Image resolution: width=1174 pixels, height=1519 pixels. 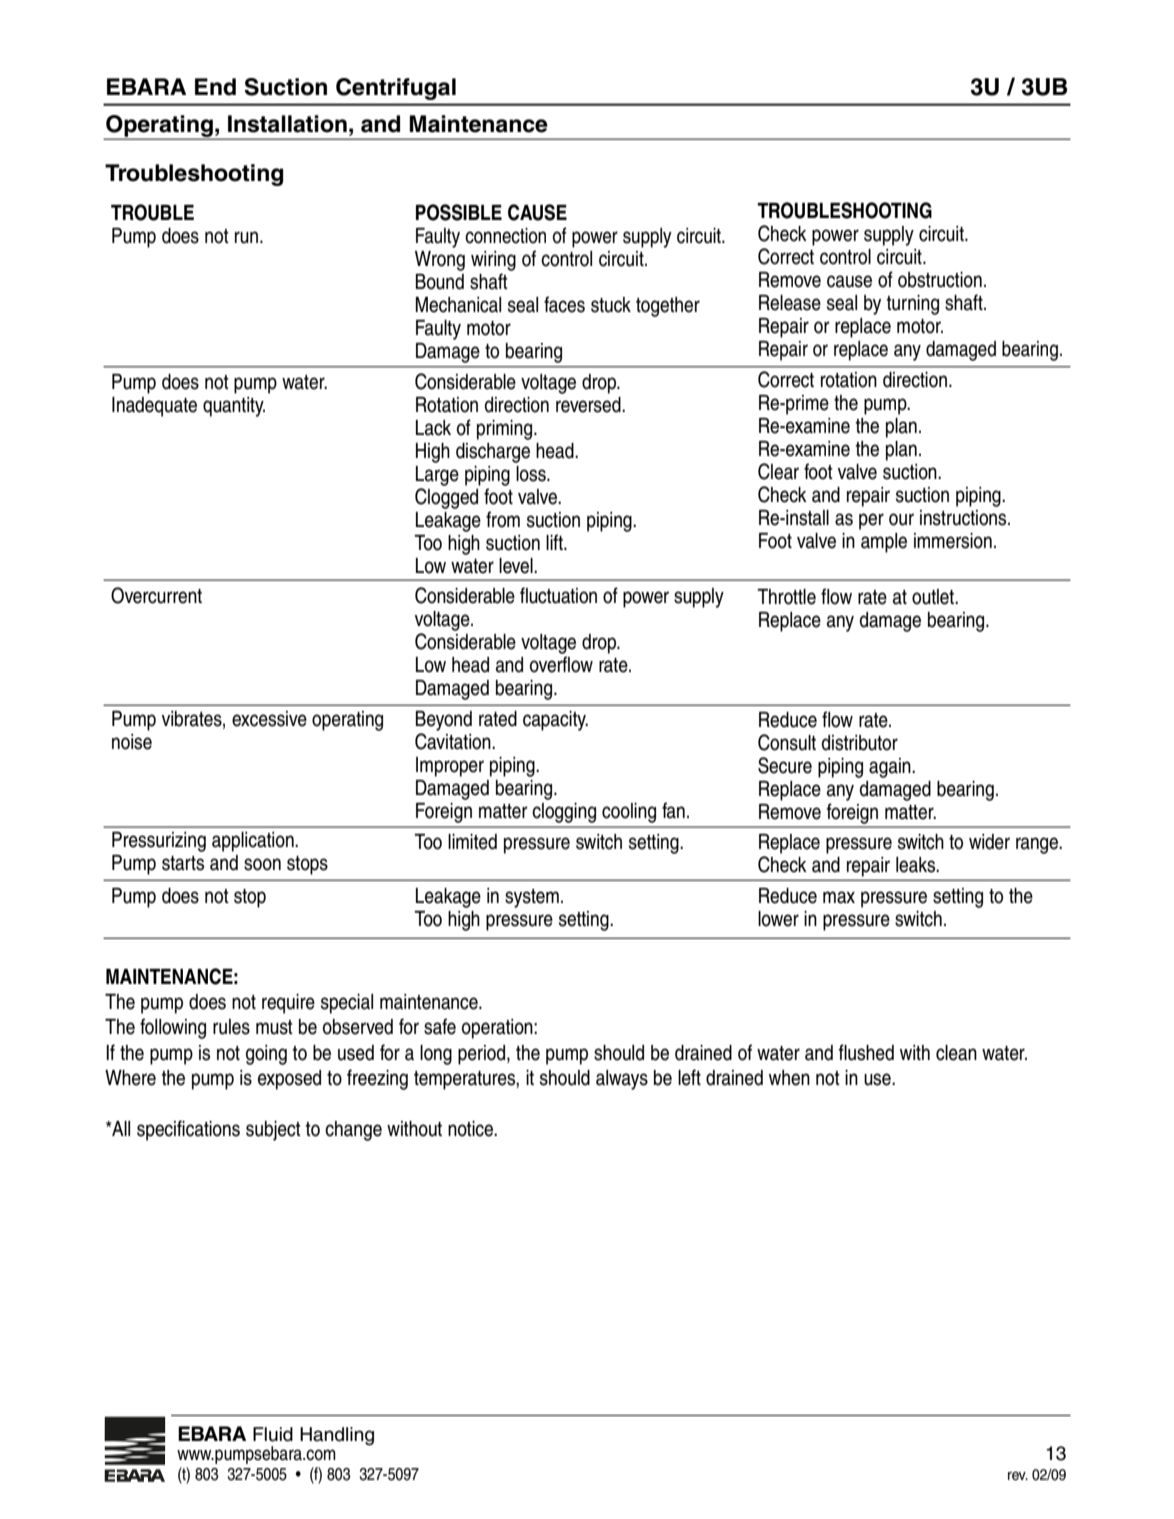 I want to click on always, so click(x=622, y=1080).
